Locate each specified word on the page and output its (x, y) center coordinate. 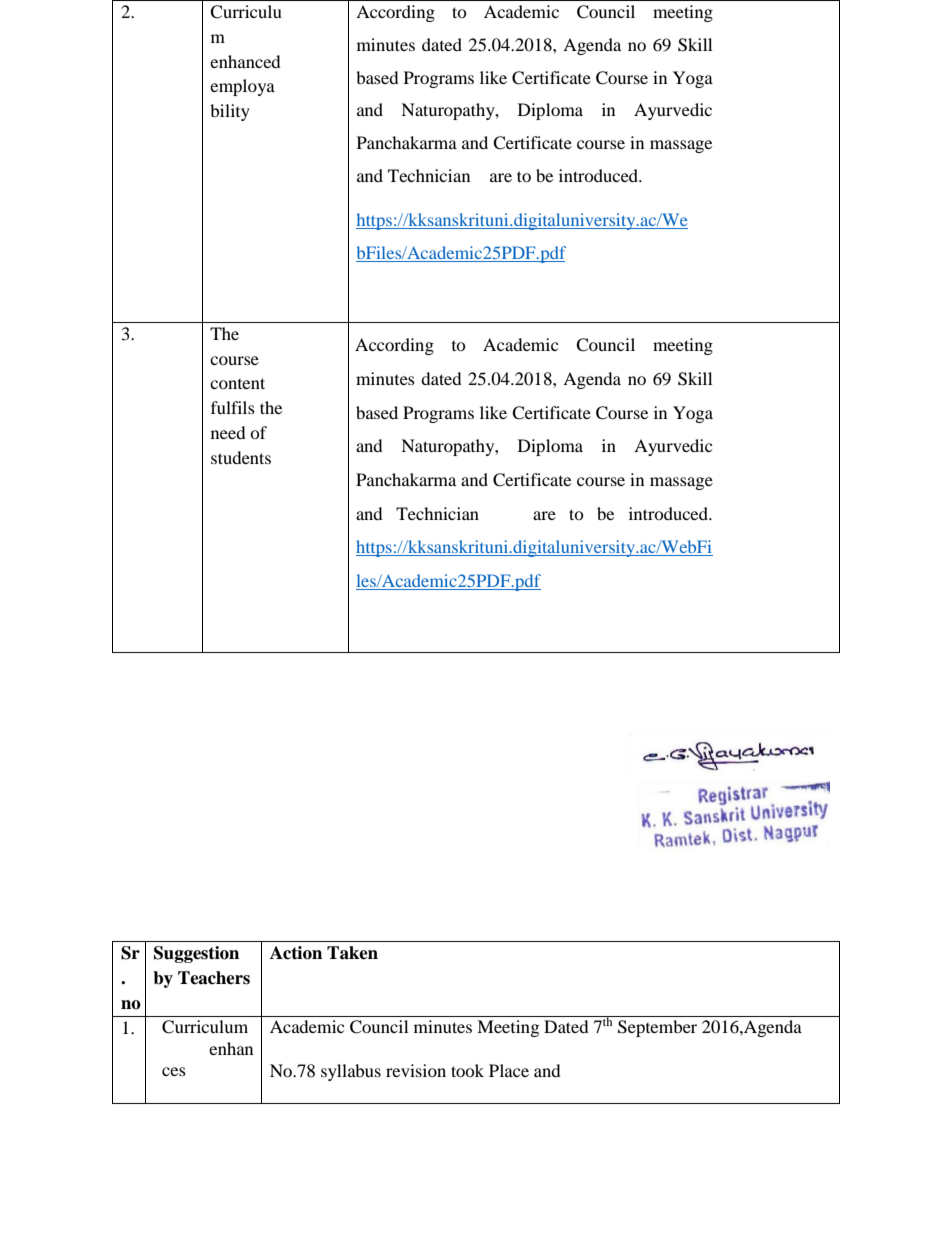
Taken (352, 953)
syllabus (351, 1072)
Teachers (214, 978)
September (657, 1028)
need (228, 432)
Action (296, 953)
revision (416, 1070)
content (237, 383)
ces (174, 1071)
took (467, 1070)
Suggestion (196, 954)
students (241, 457)
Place (509, 1070)
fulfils (233, 407)
